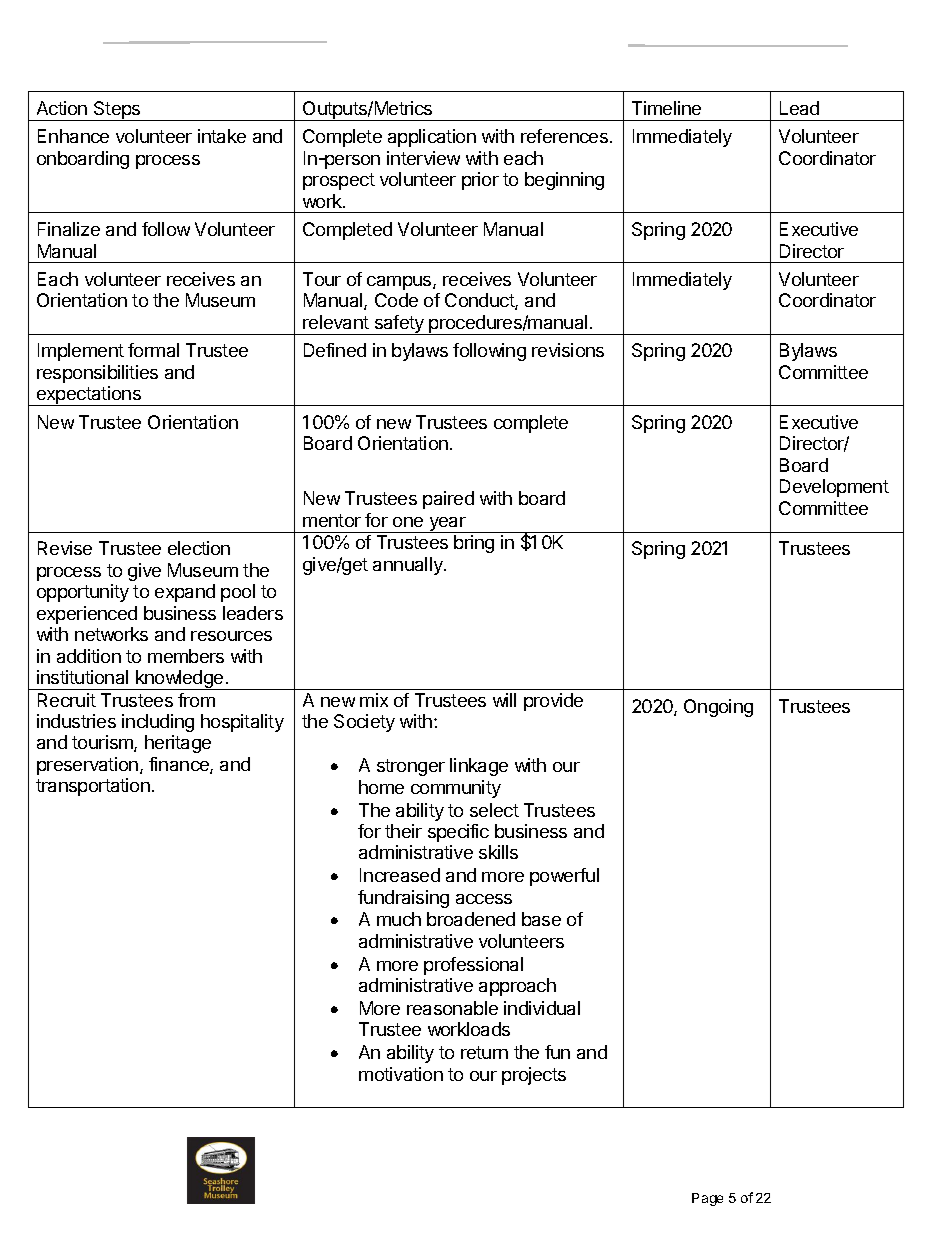 The height and width of the screenshot is (1233, 952). What do you see at coordinates (399, 325) in the screenshot?
I see `safety` at bounding box center [399, 325].
